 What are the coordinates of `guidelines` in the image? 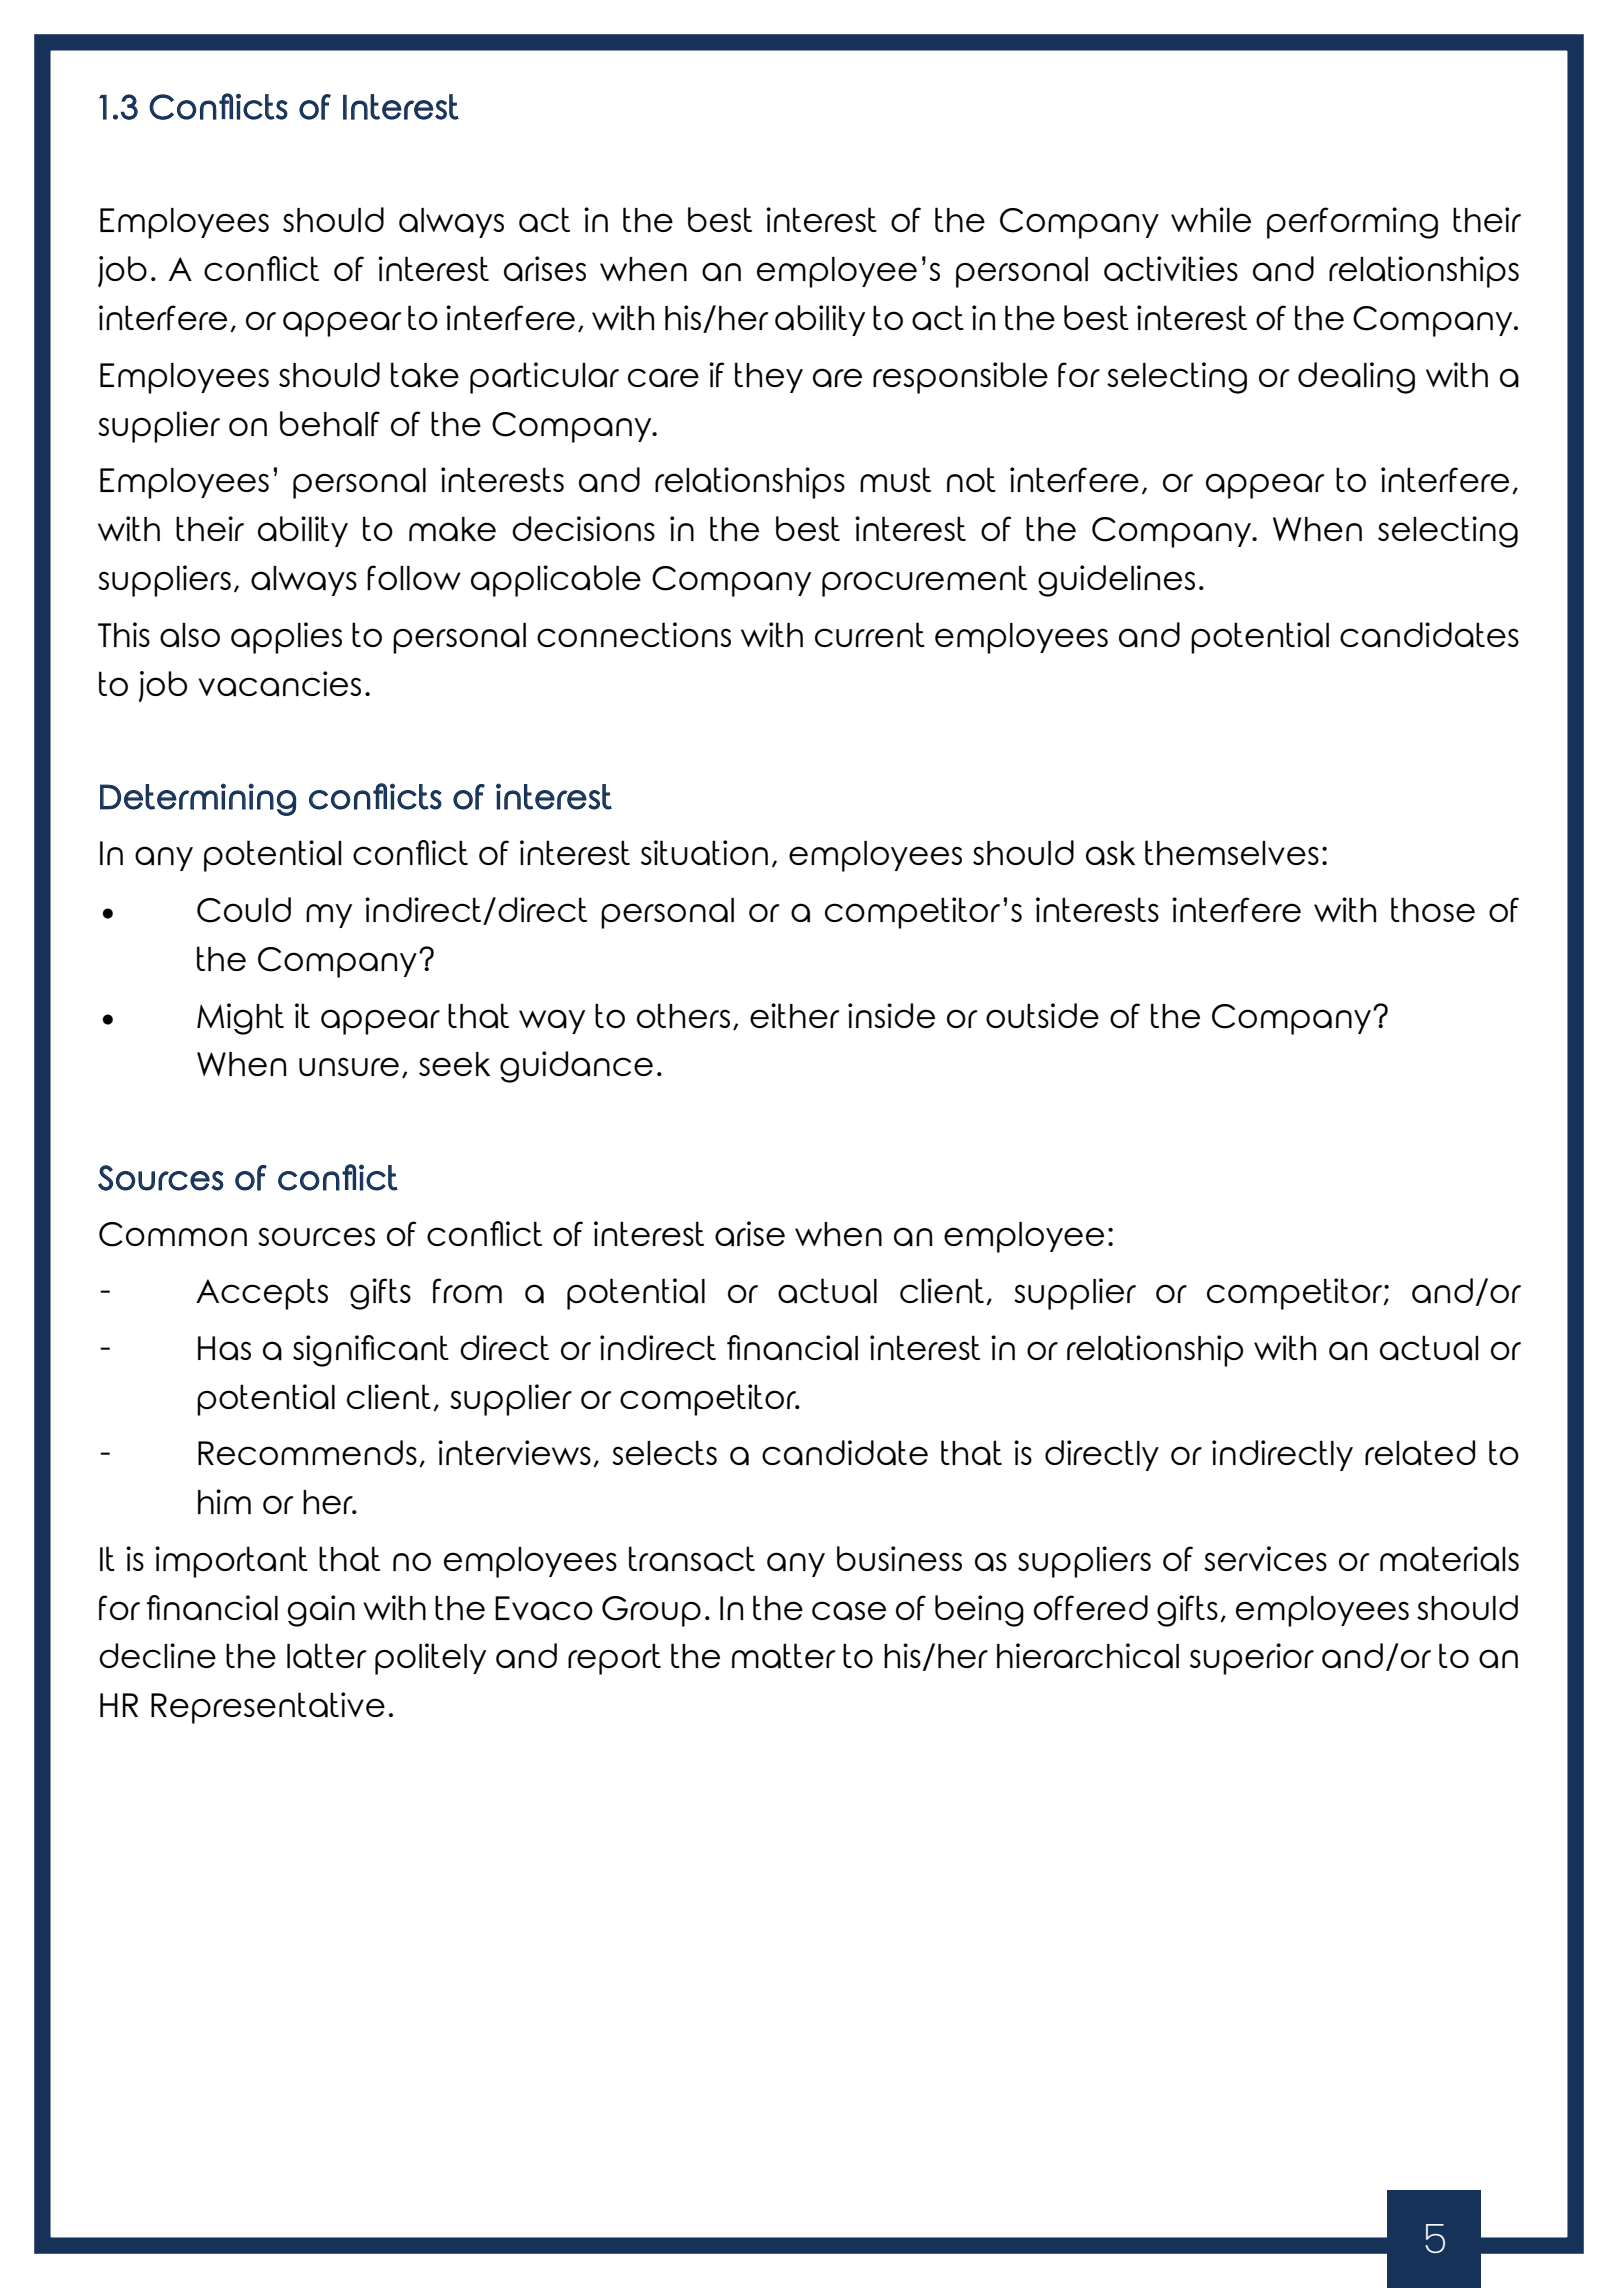 It's located at (1116, 581).
